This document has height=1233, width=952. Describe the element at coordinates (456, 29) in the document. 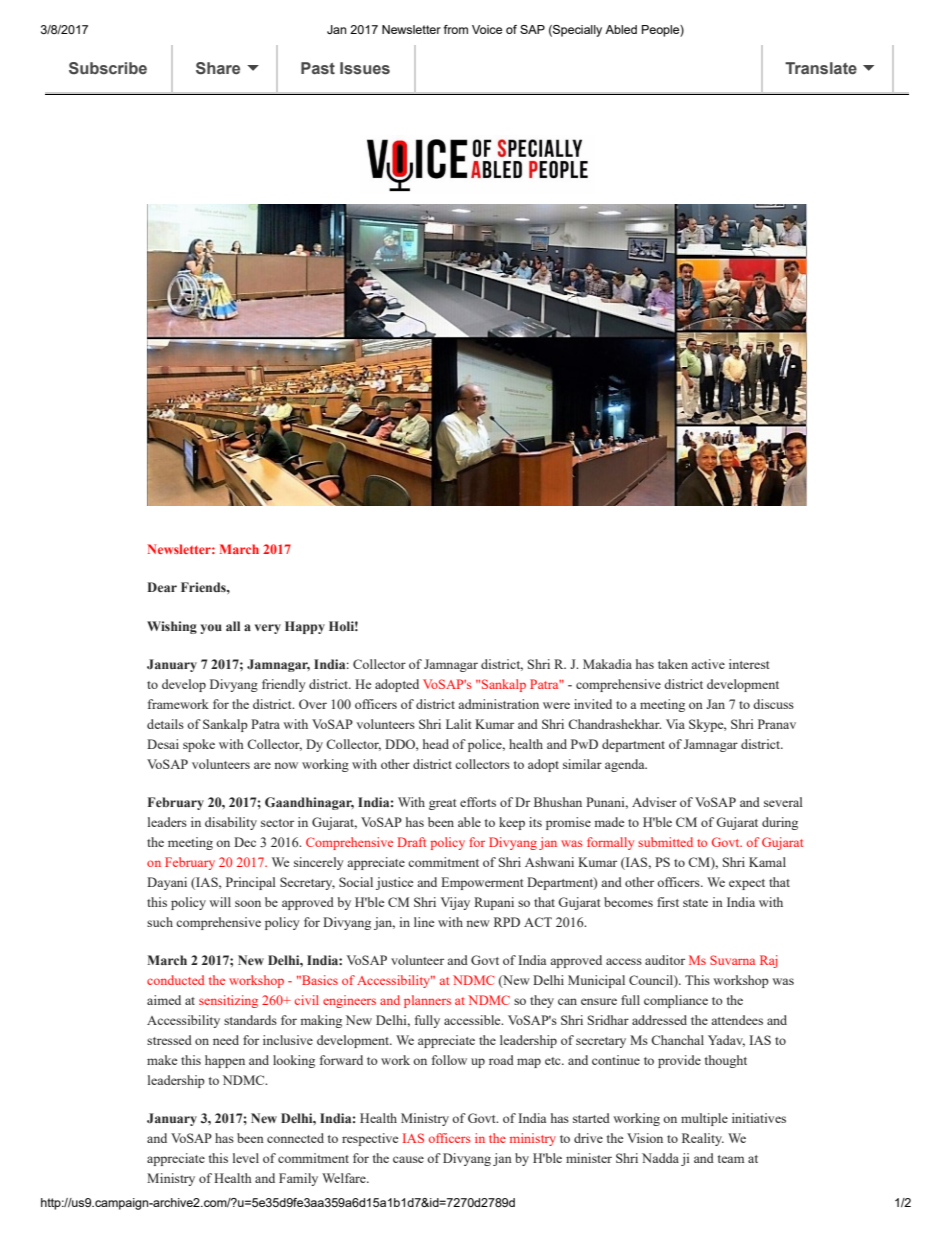

I see `from` at that location.
